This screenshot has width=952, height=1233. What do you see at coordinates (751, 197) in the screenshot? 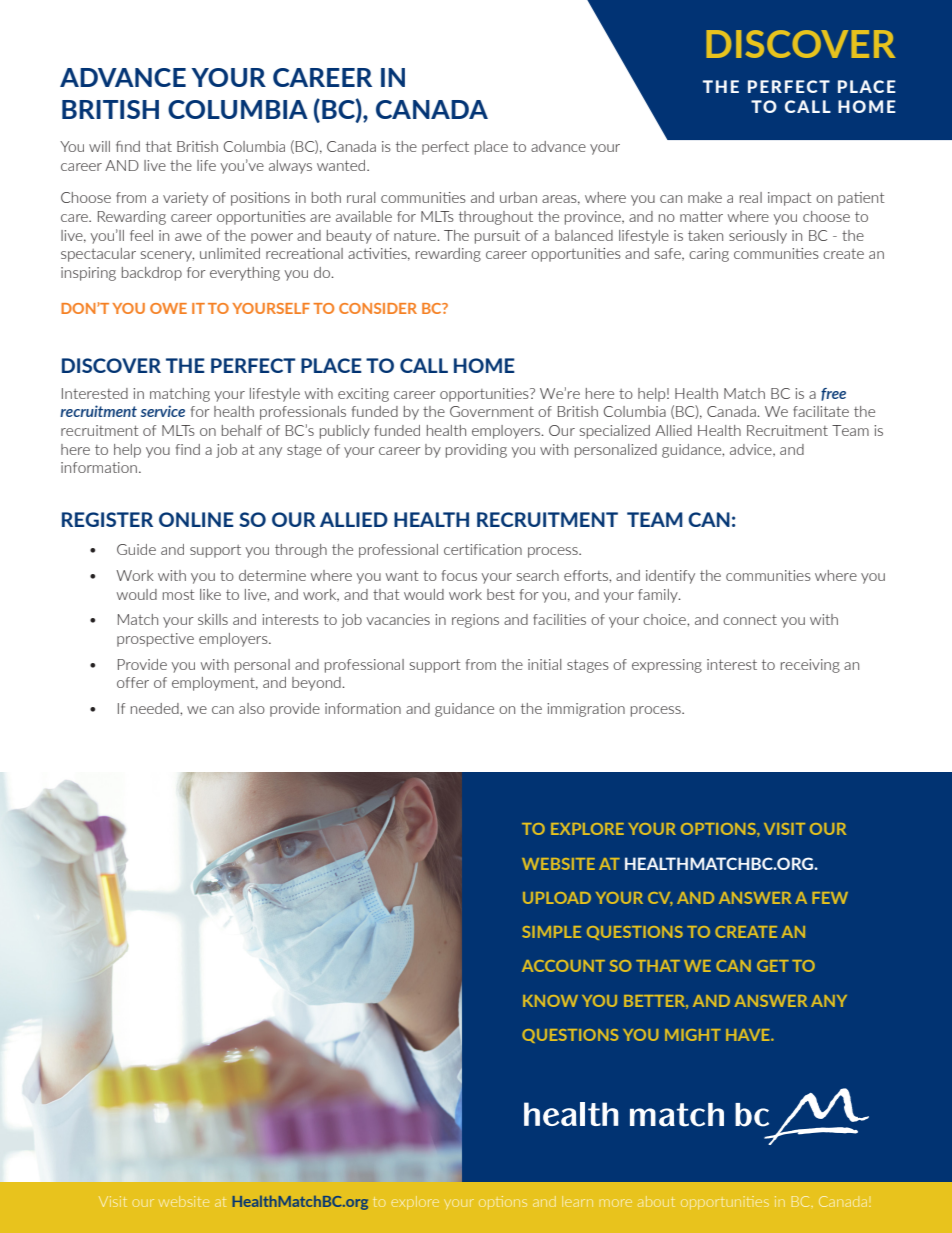
I see `real` at bounding box center [751, 197].
